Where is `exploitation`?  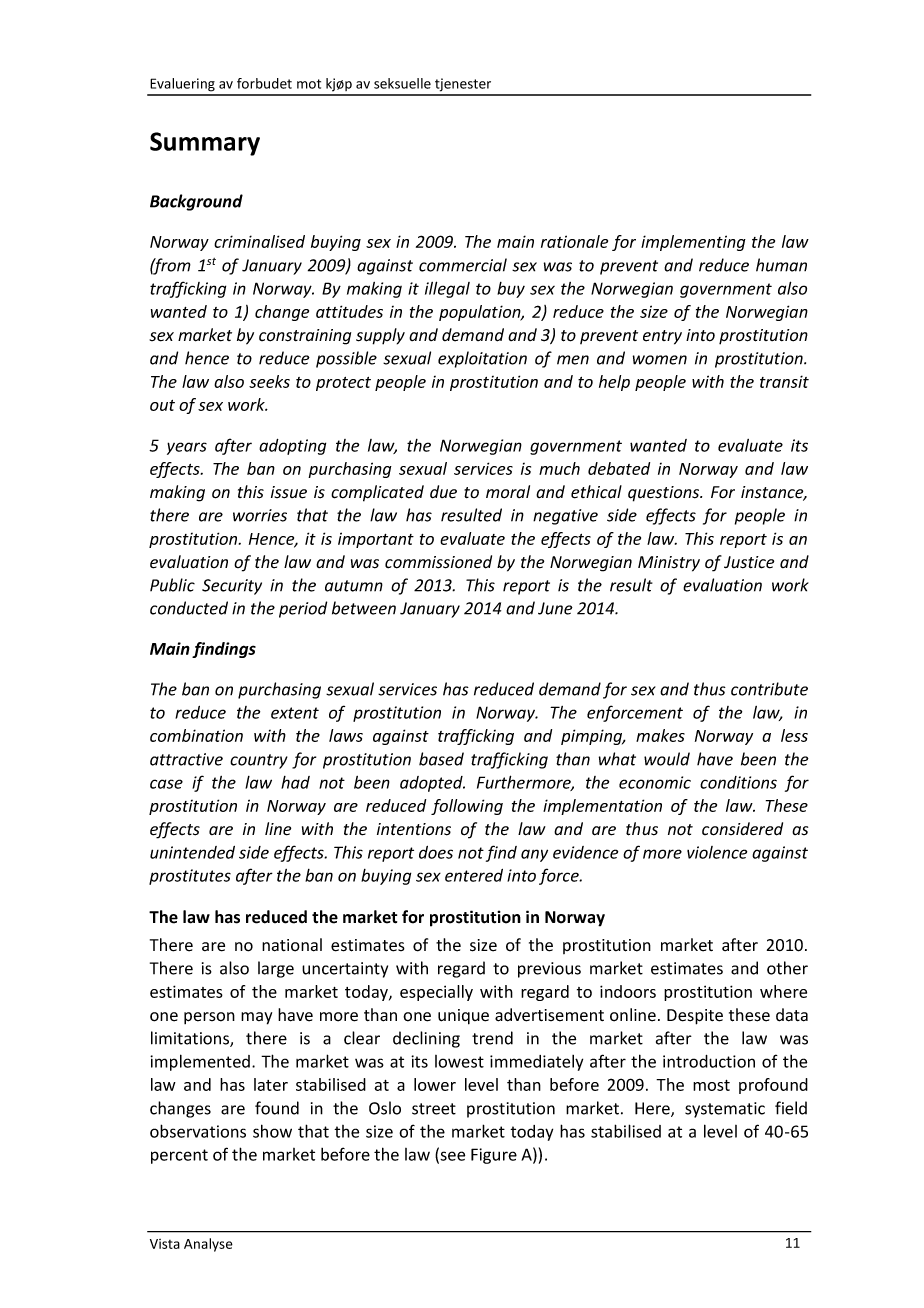
exploitation is located at coordinates (482, 359).
